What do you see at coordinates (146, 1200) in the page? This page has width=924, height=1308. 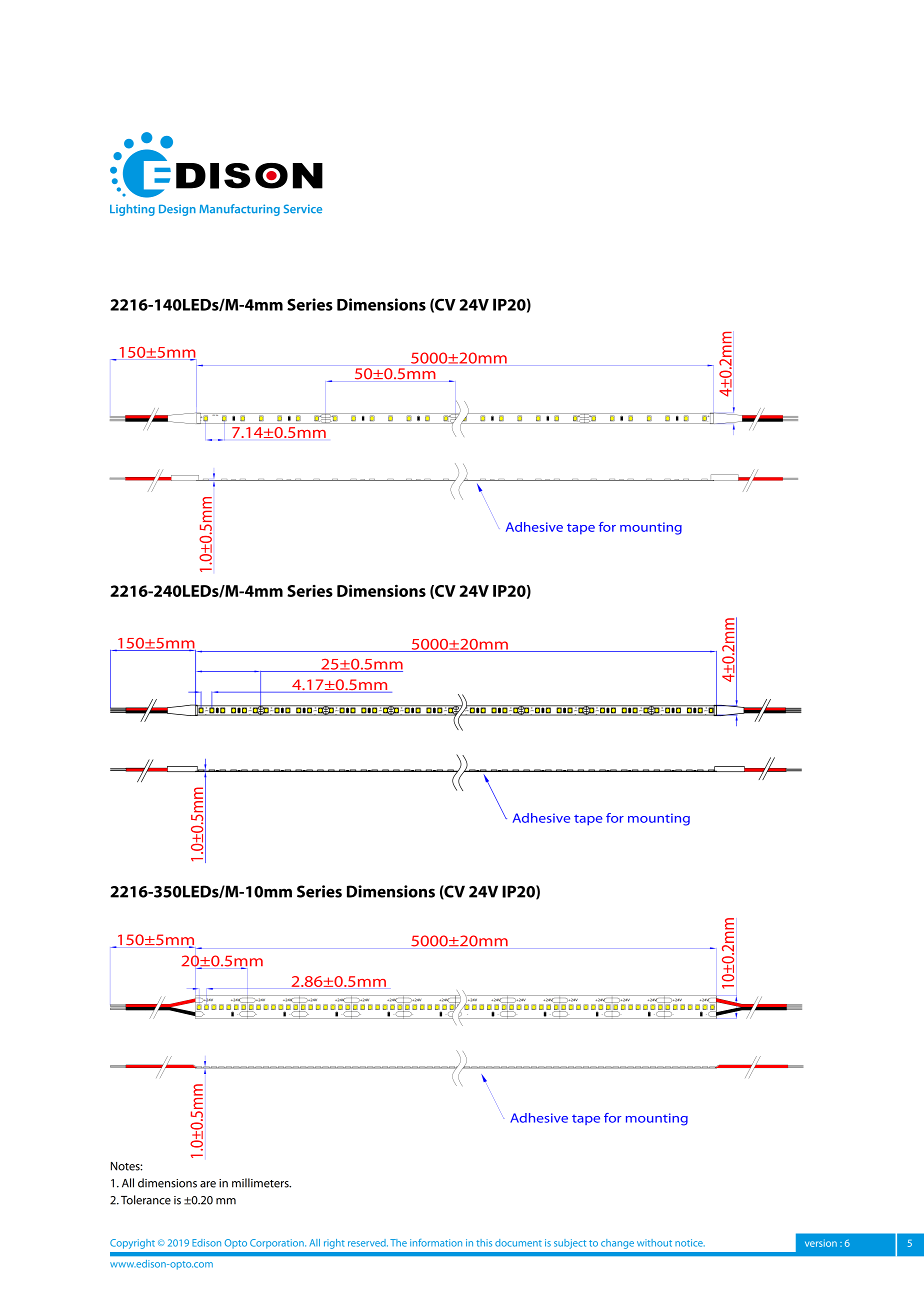 I see `Tolerance` at bounding box center [146, 1200].
